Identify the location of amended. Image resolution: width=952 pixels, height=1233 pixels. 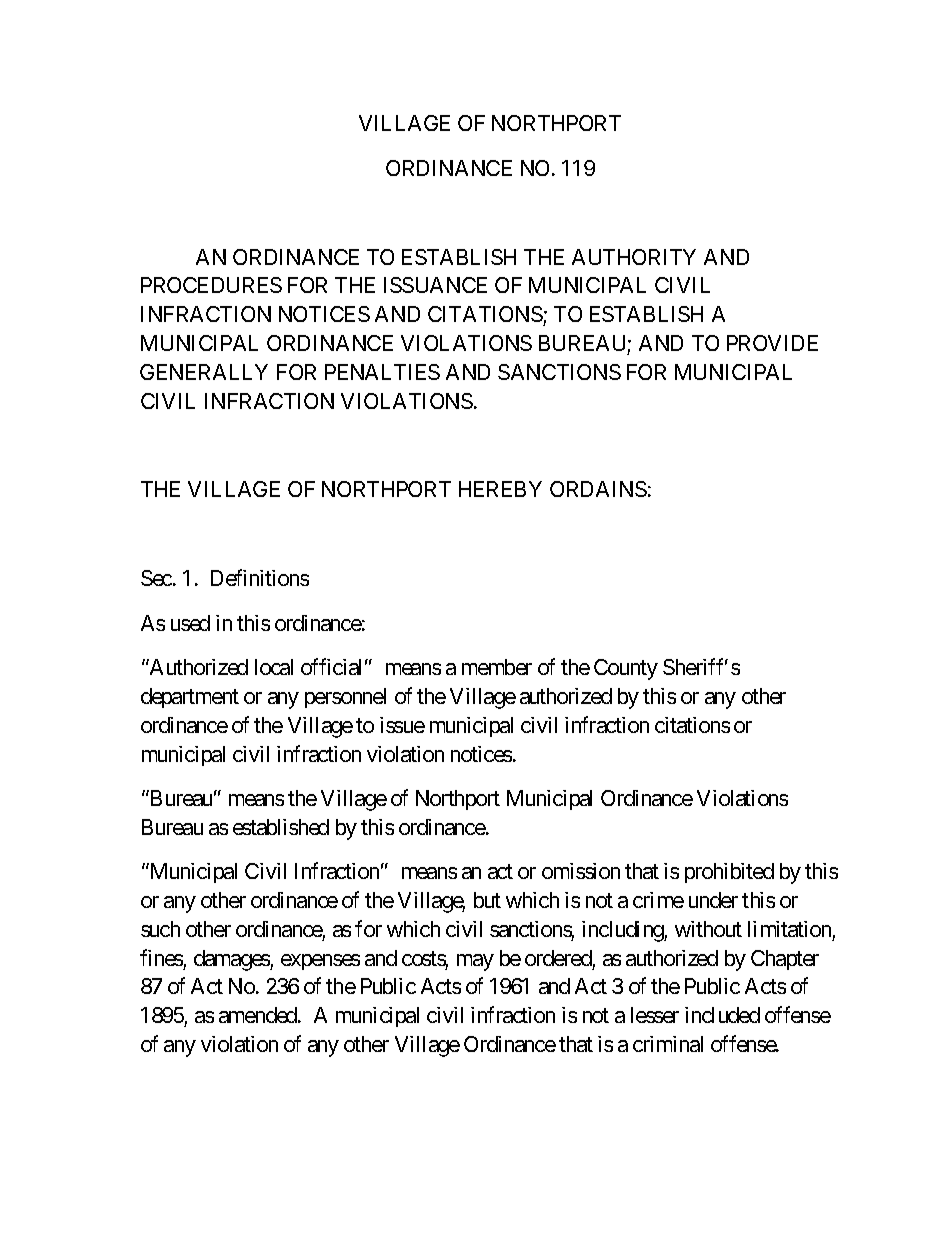
(259, 1015).
